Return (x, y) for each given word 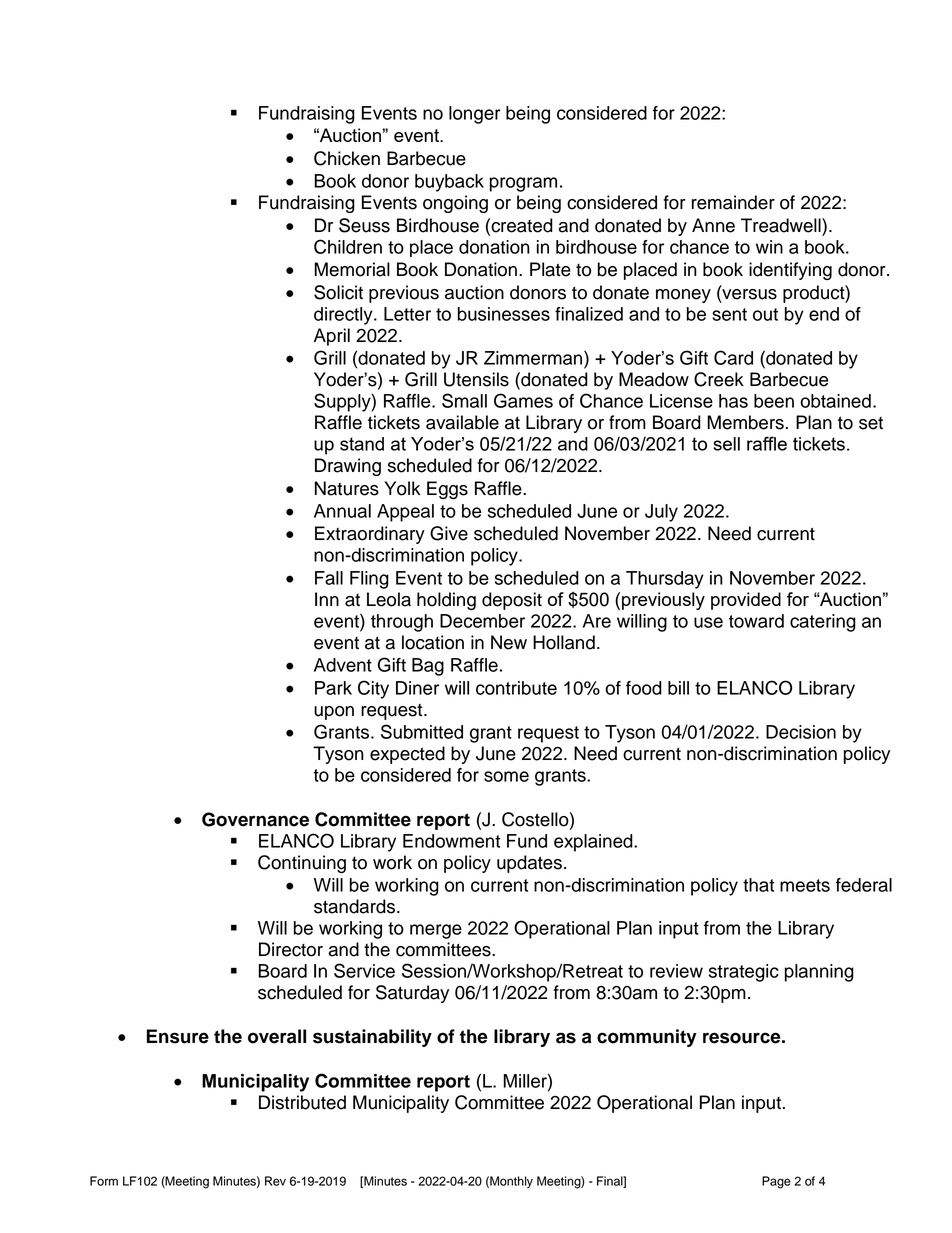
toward (756, 621)
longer (475, 115)
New (509, 642)
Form (104, 1181)
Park (333, 688)
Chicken (347, 158)
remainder (733, 202)
